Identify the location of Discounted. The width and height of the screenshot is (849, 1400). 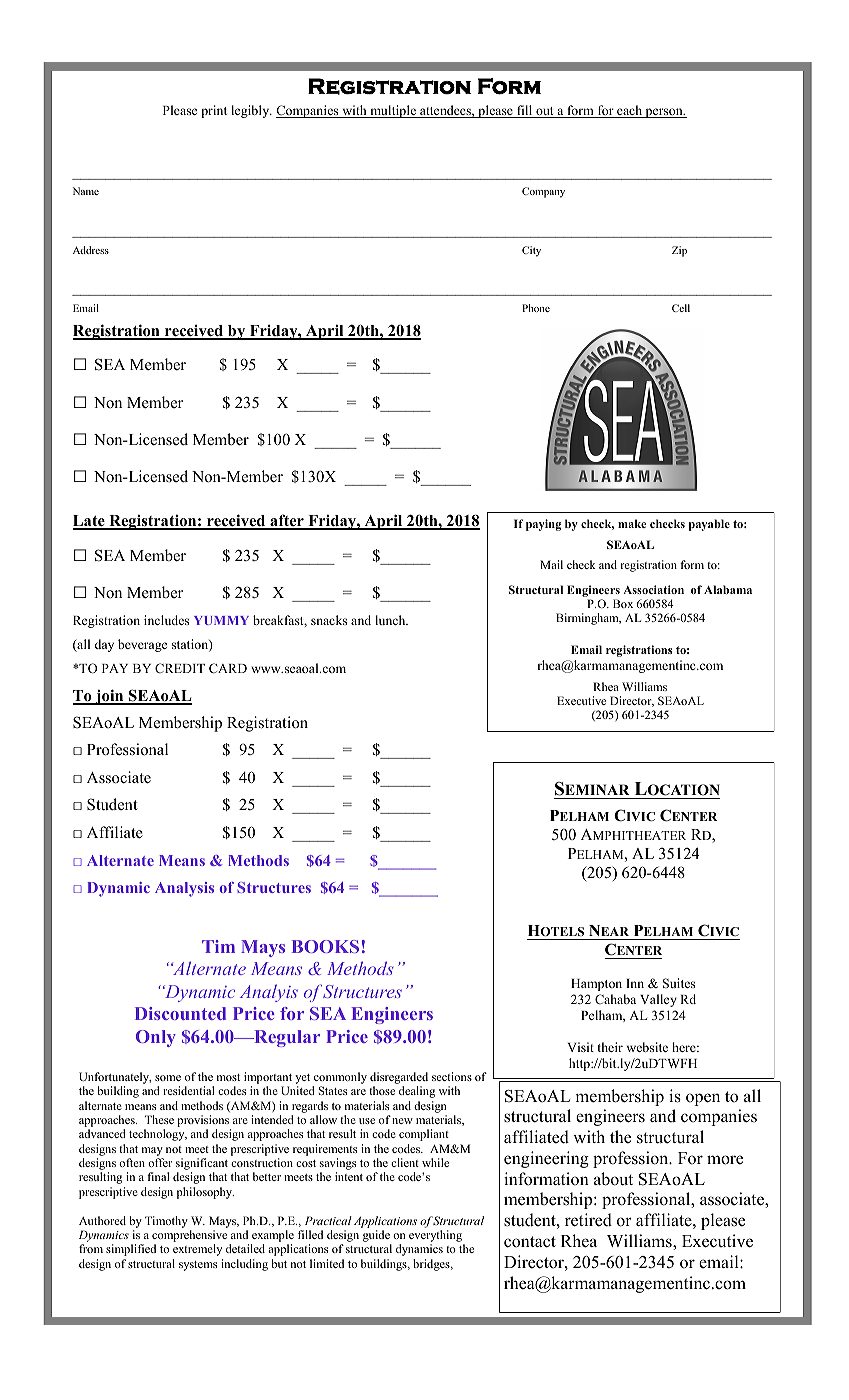
(180, 1013).
